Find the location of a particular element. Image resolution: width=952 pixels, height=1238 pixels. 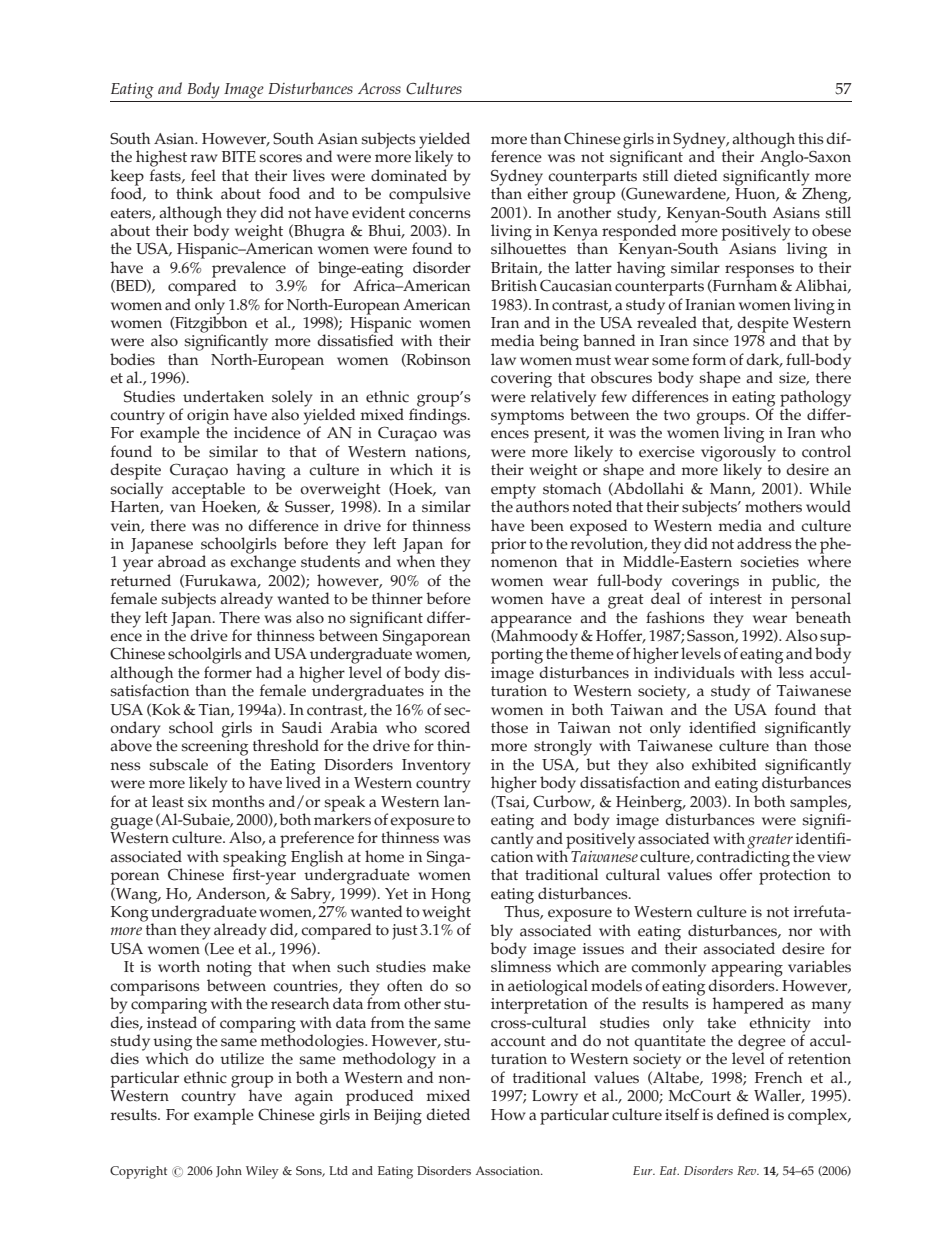

John is located at coordinates (229, 1172).
